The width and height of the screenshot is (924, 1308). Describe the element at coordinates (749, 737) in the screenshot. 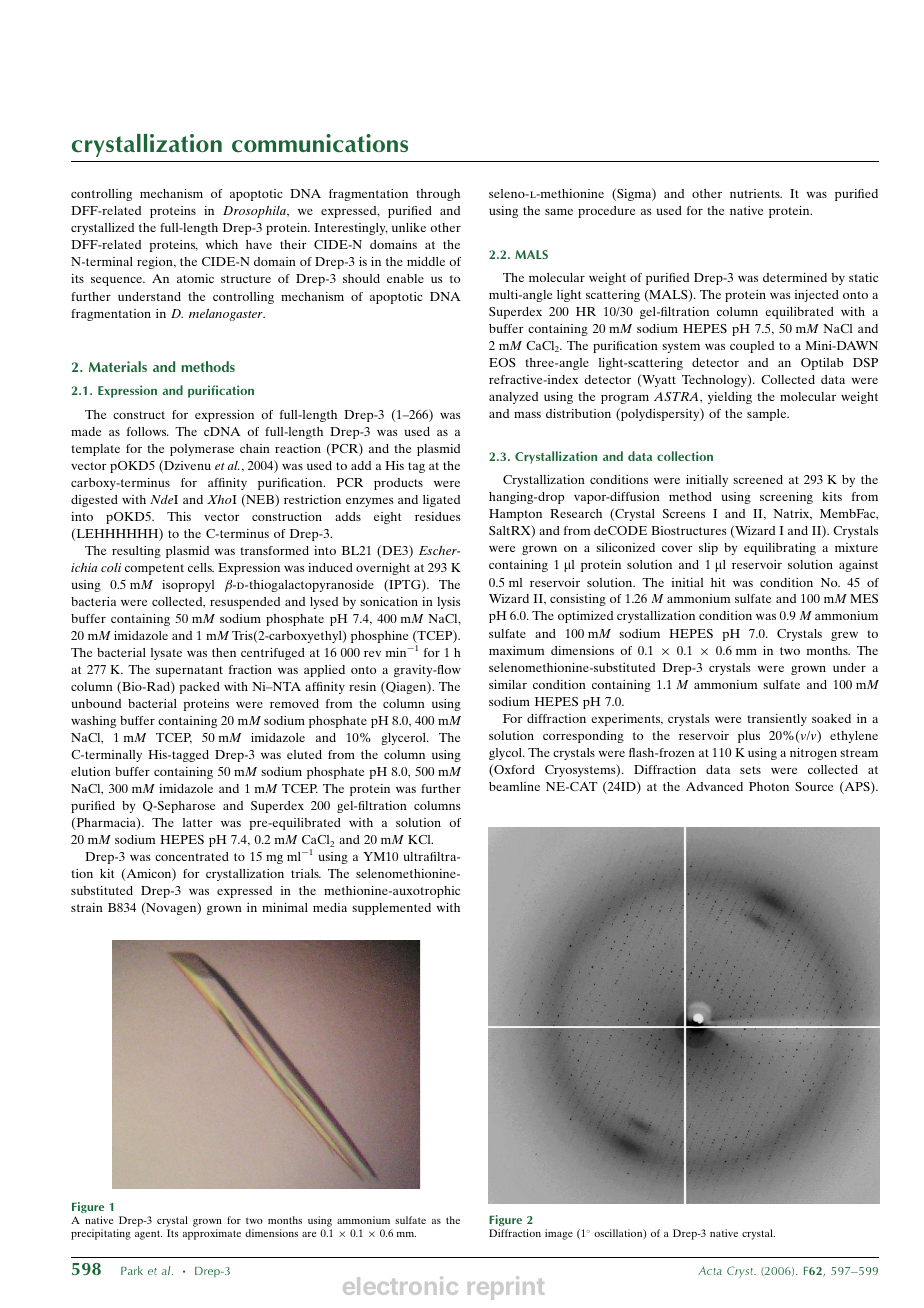

I see `plus` at that location.
